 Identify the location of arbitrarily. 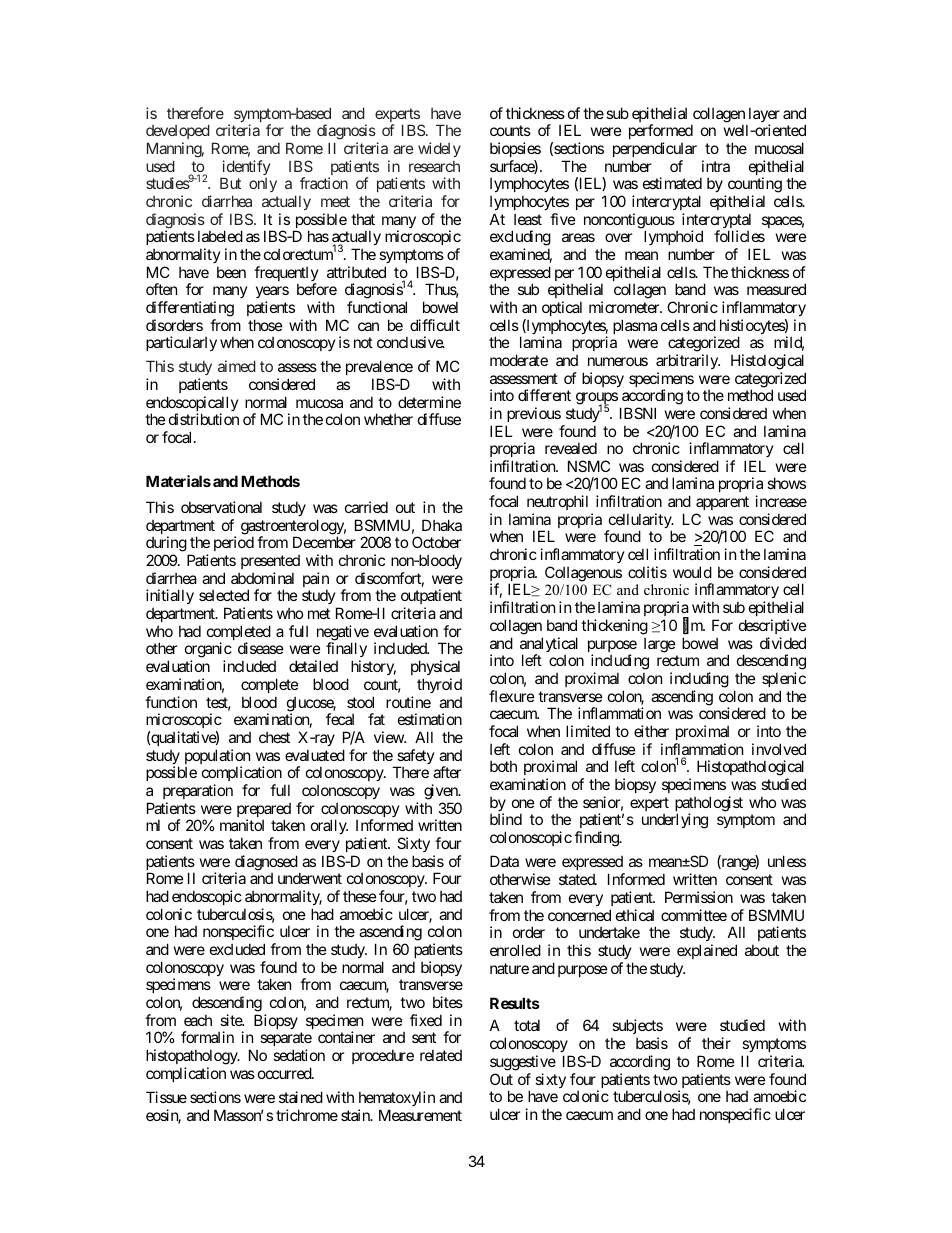
(688, 361).
